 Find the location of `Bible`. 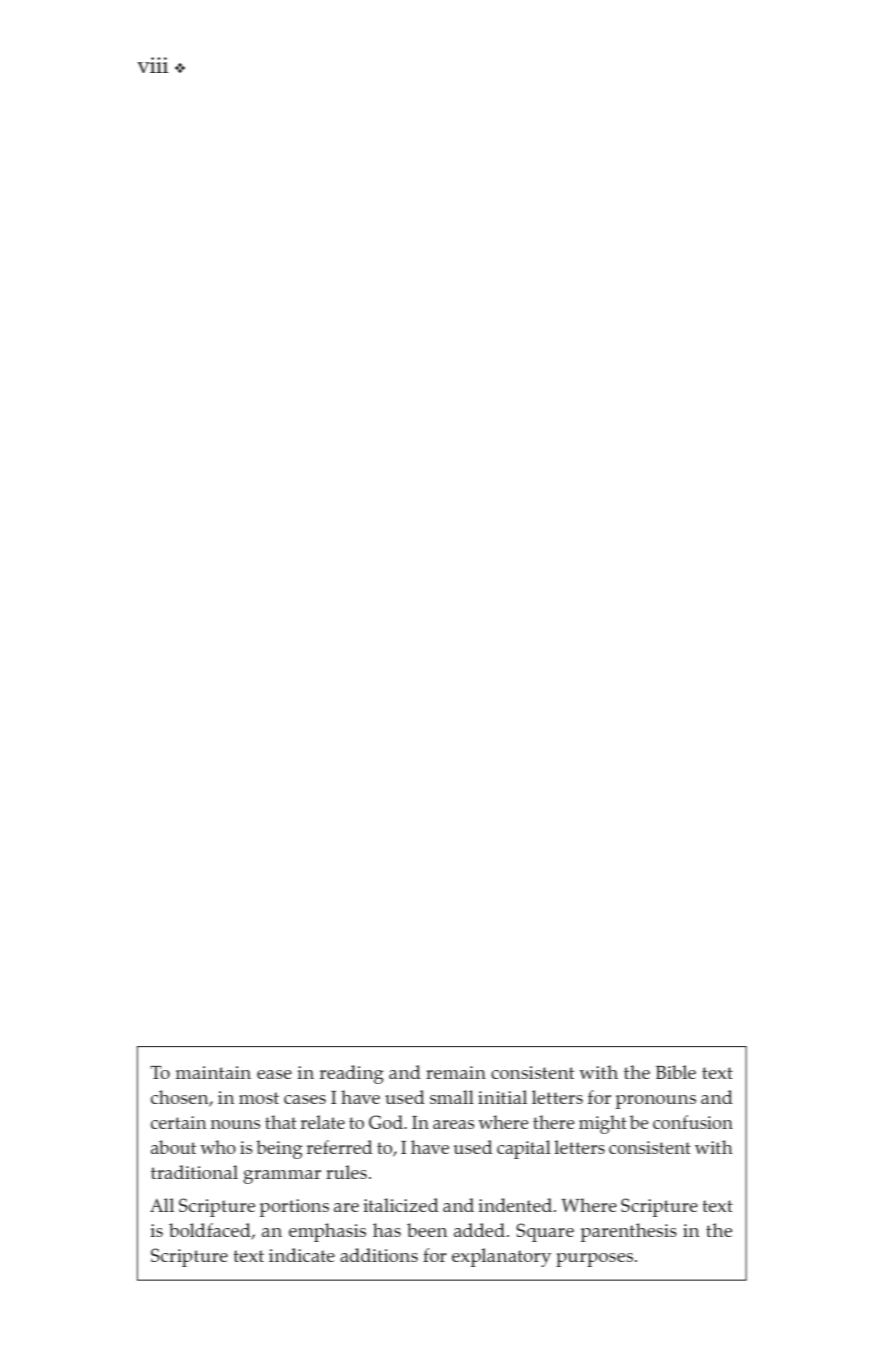

Bible is located at coordinates (676, 1072).
